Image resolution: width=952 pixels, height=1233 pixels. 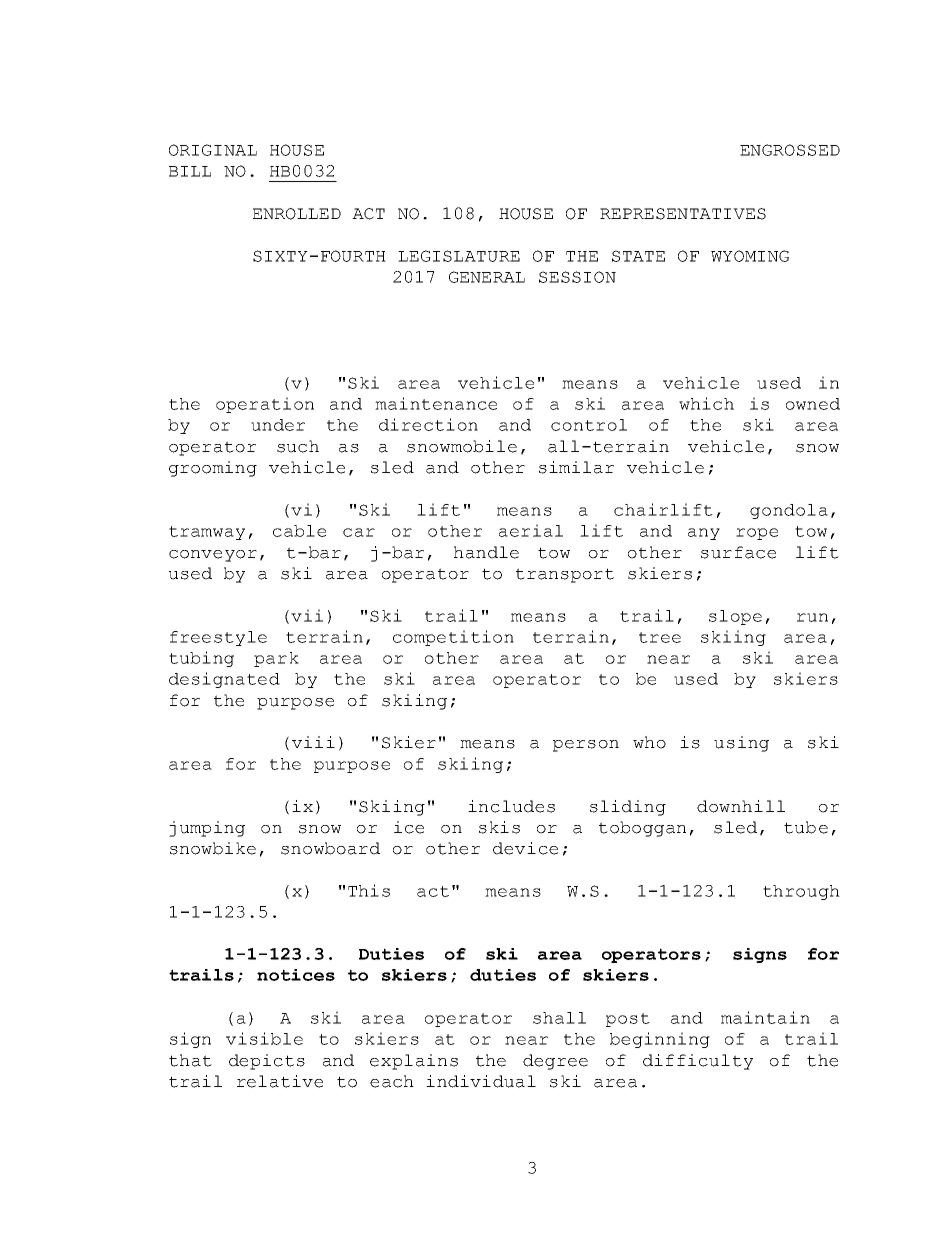 I want to click on depicts, so click(x=267, y=1062).
